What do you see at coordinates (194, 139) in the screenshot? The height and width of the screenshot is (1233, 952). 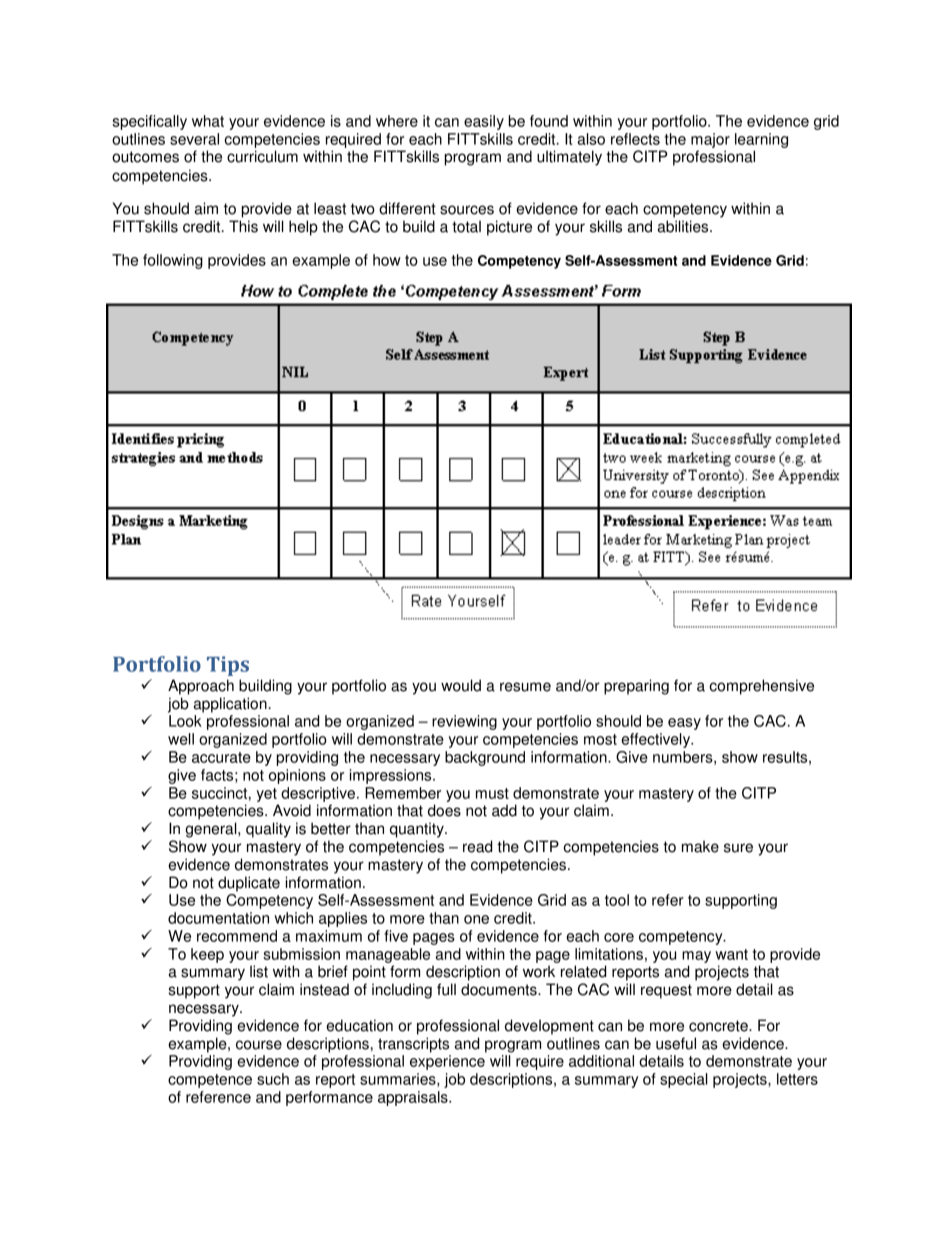 I see `several` at bounding box center [194, 139].
